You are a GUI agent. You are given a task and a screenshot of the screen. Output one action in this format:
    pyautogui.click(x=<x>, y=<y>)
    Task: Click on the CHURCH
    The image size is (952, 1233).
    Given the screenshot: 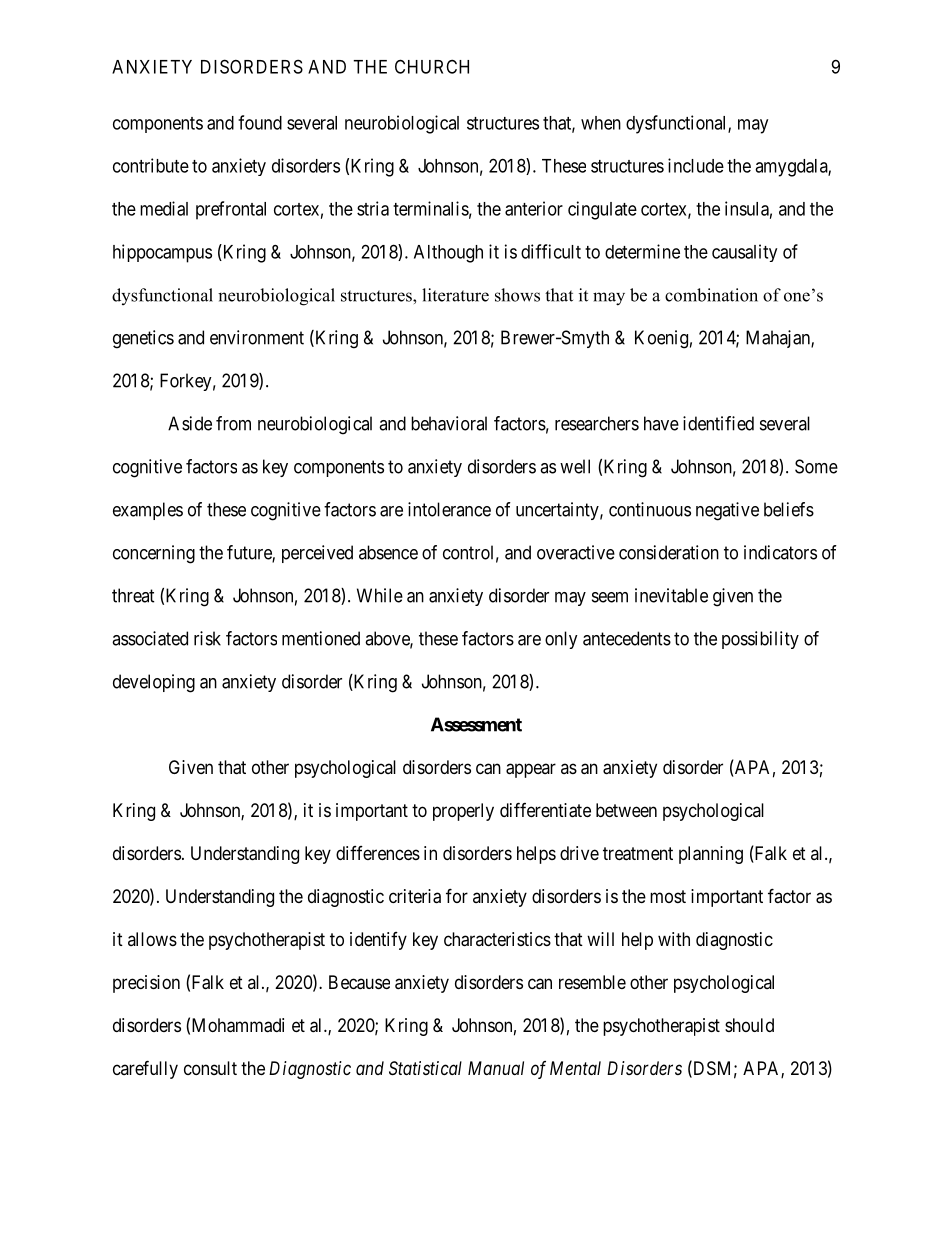 What is the action you would take?
    pyautogui.click(x=432, y=66)
